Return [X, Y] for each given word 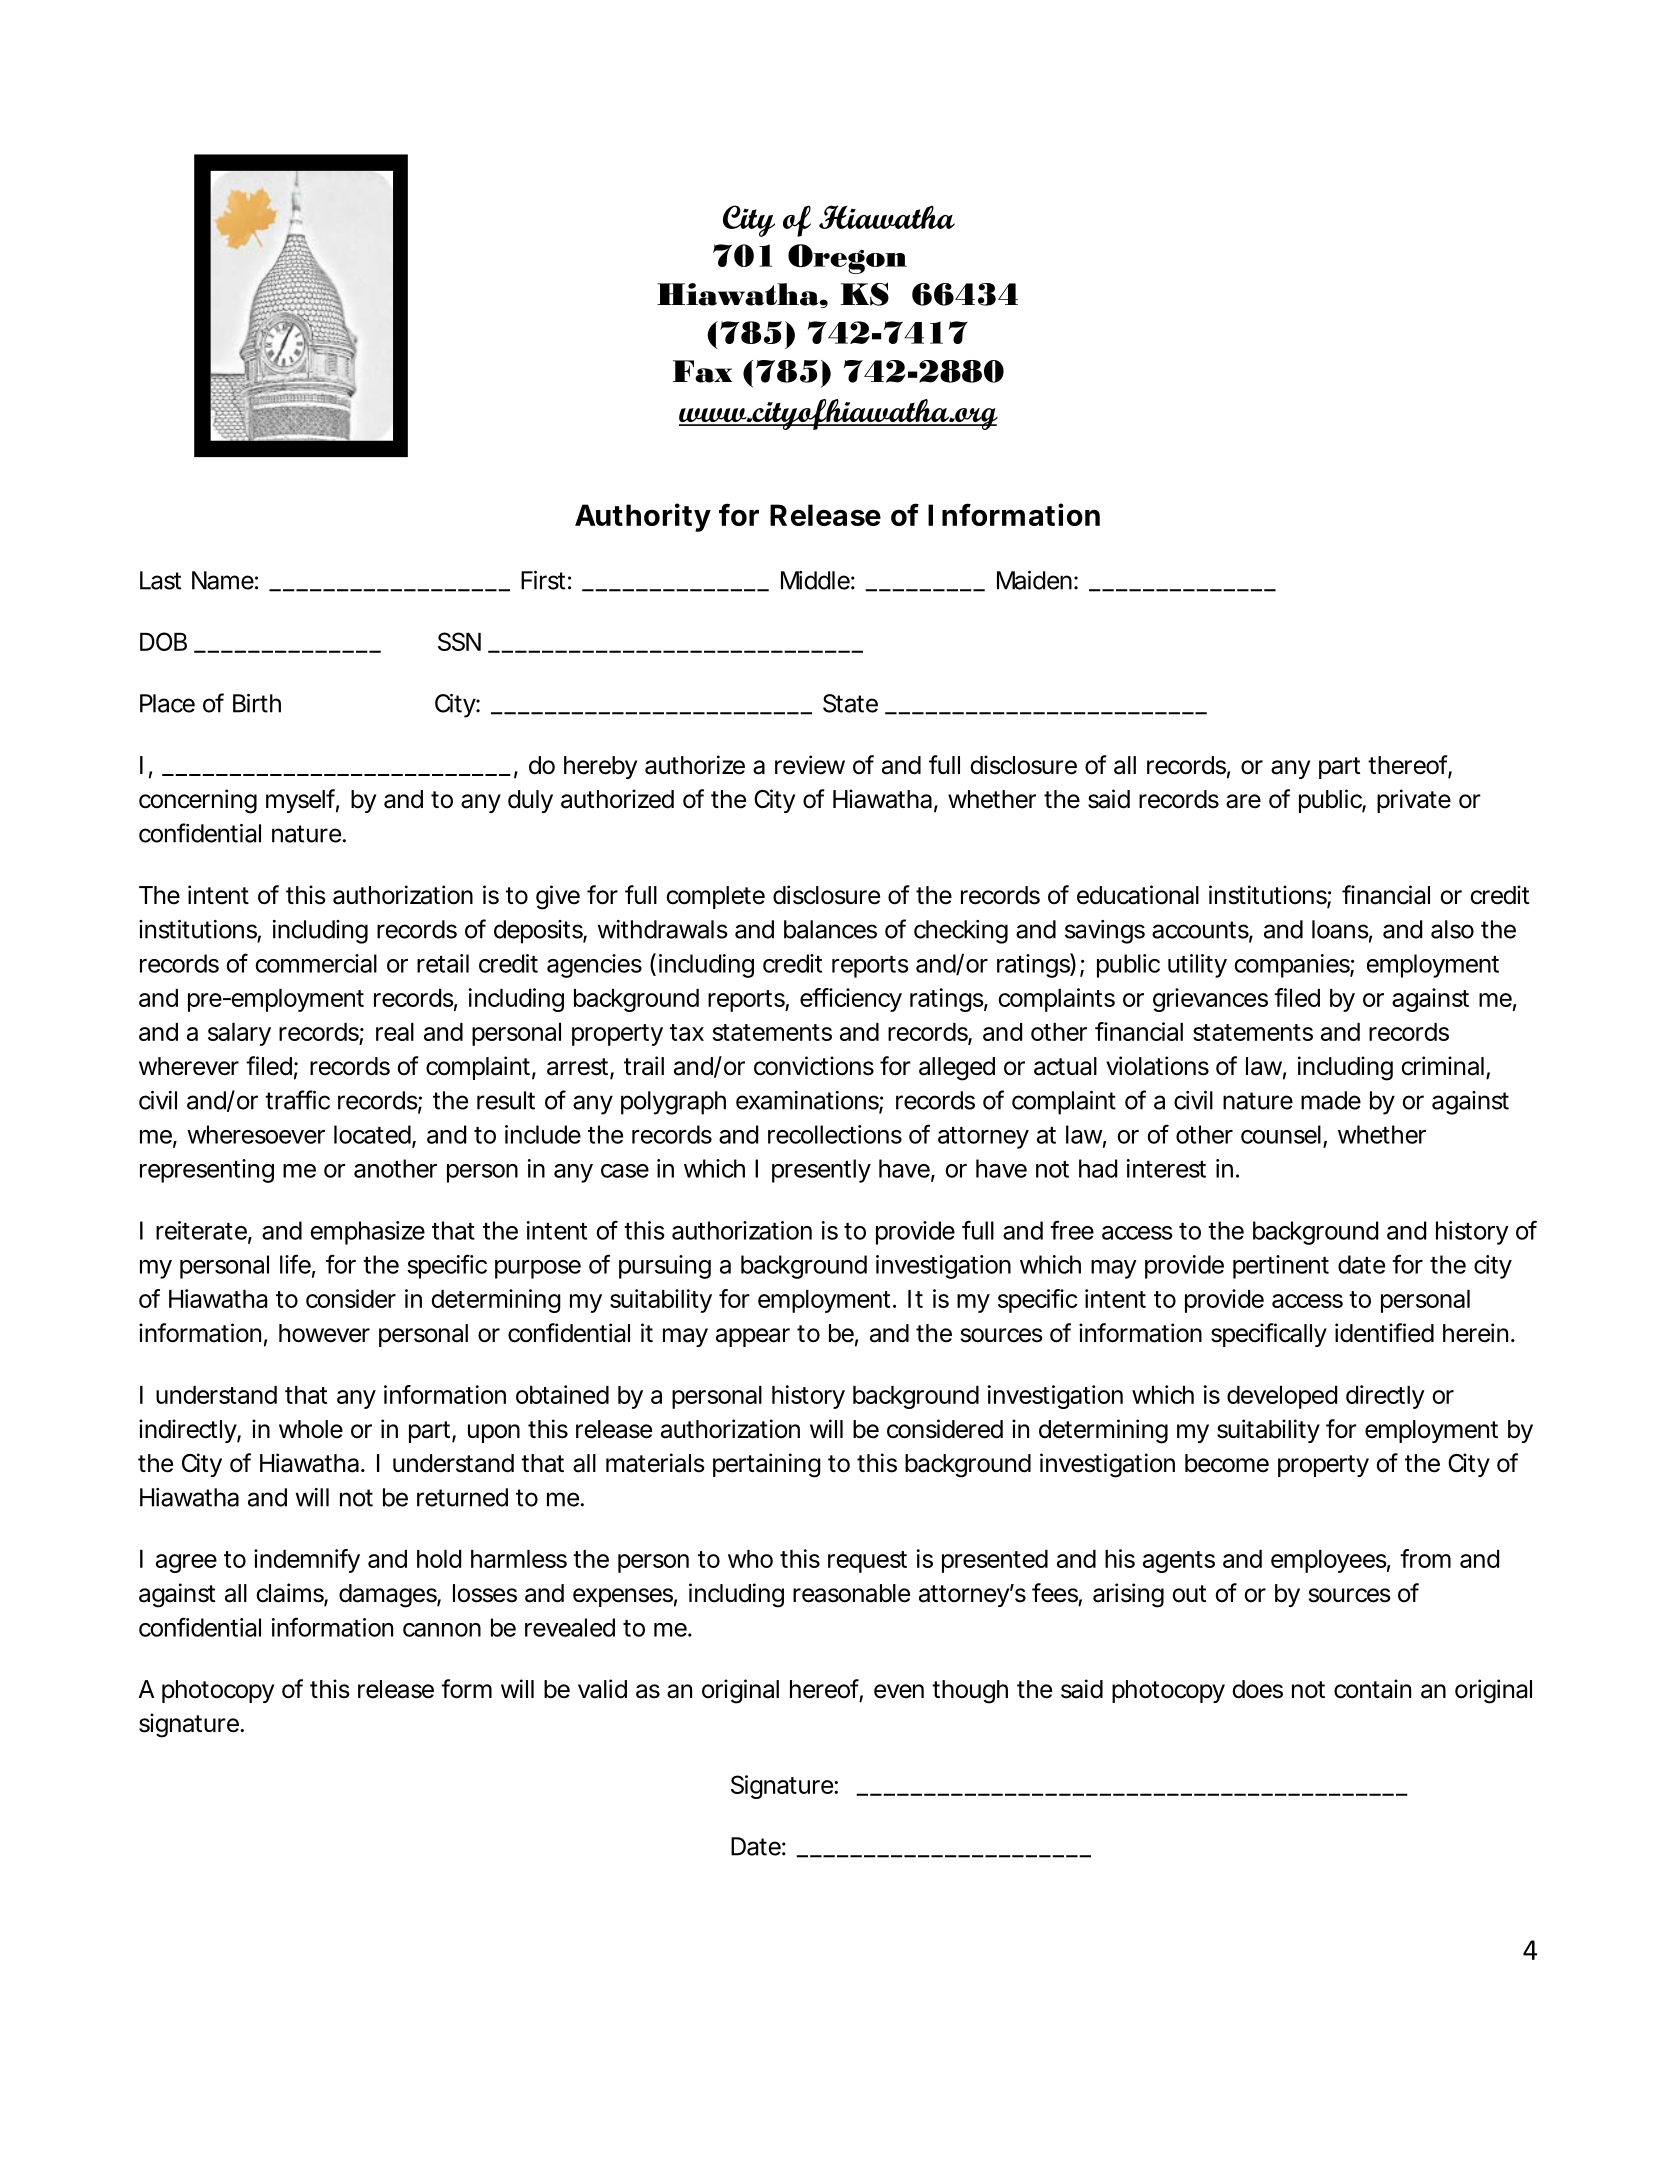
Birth [257, 703]
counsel [1281, 1134]
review [810, 765]
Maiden [1034, 580]
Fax [702, 371]
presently [821, 1171]
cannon [442, 1630]
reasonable [851, 1593]
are [1243, 801]
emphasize [367, 1233]
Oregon [847, 259]
